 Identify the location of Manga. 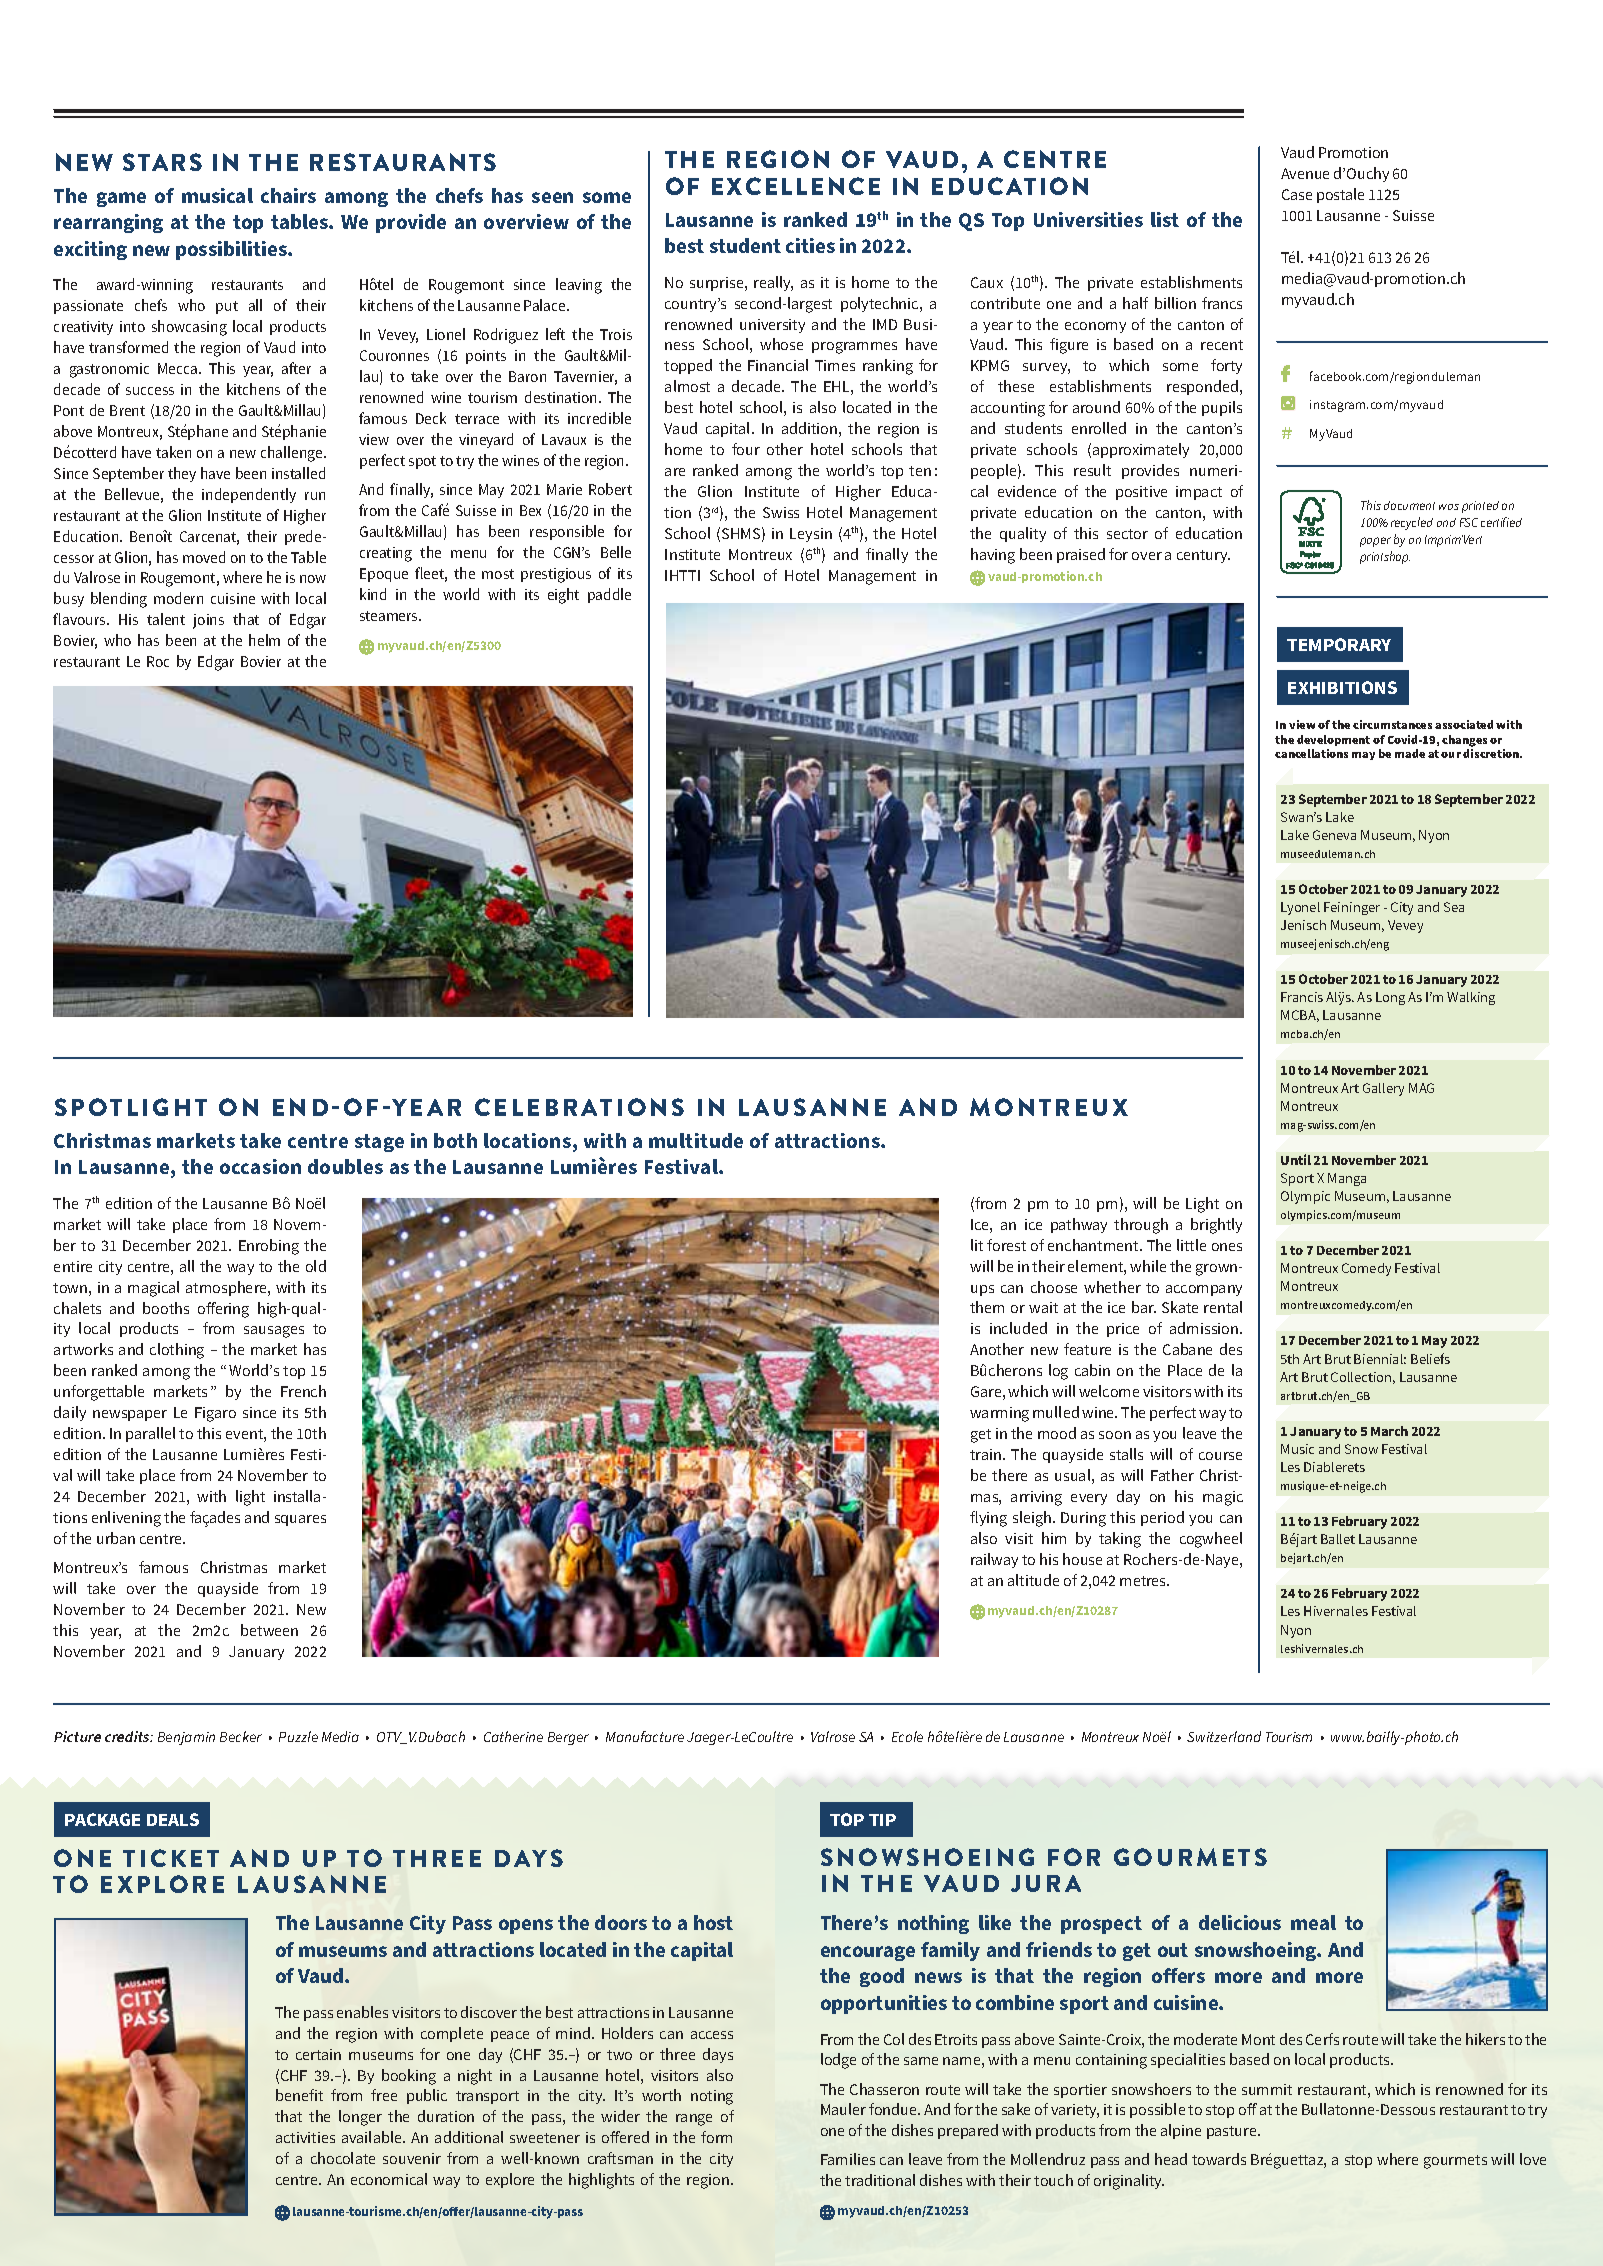
(1347, 1179).
